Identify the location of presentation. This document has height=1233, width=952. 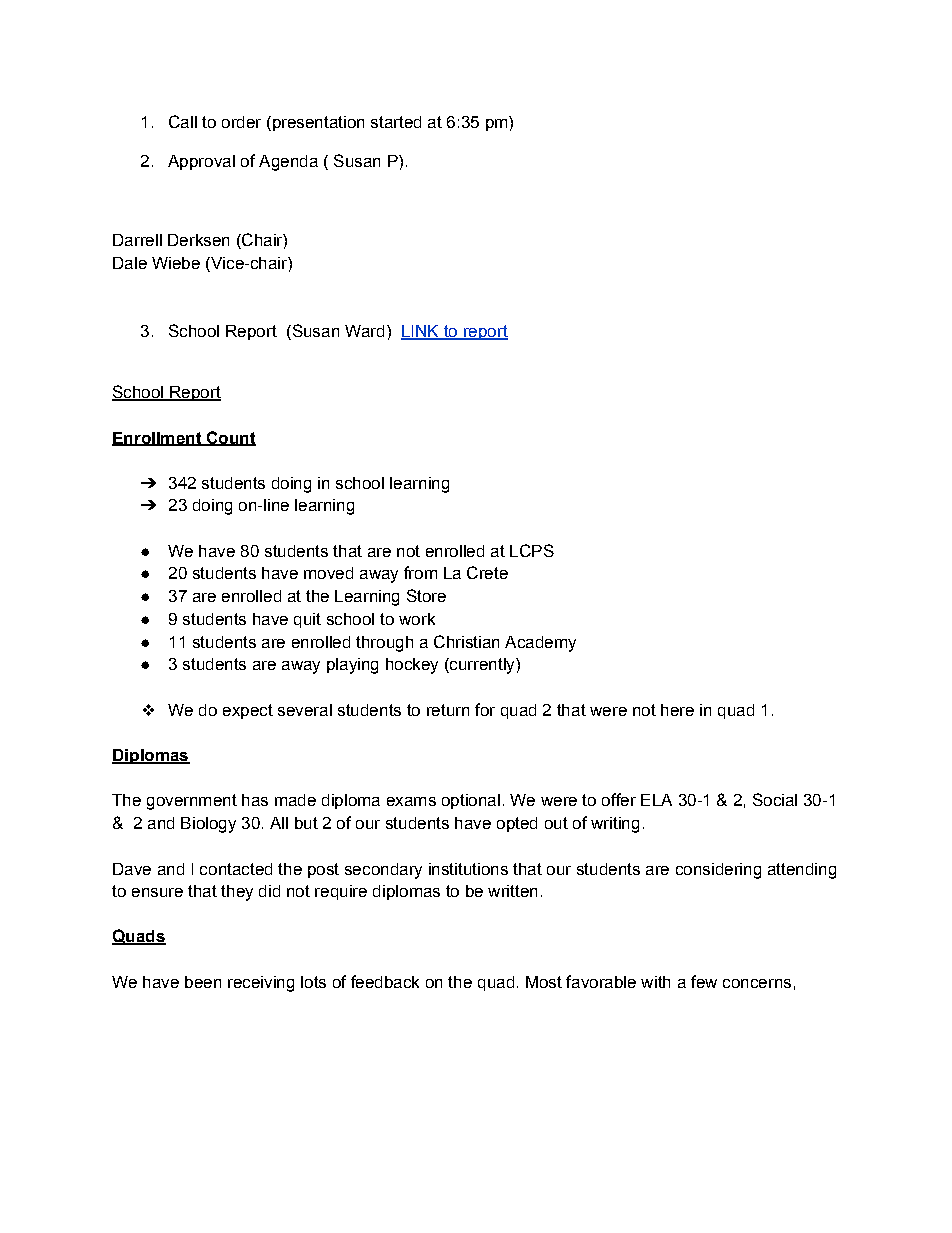
(317, 123).
